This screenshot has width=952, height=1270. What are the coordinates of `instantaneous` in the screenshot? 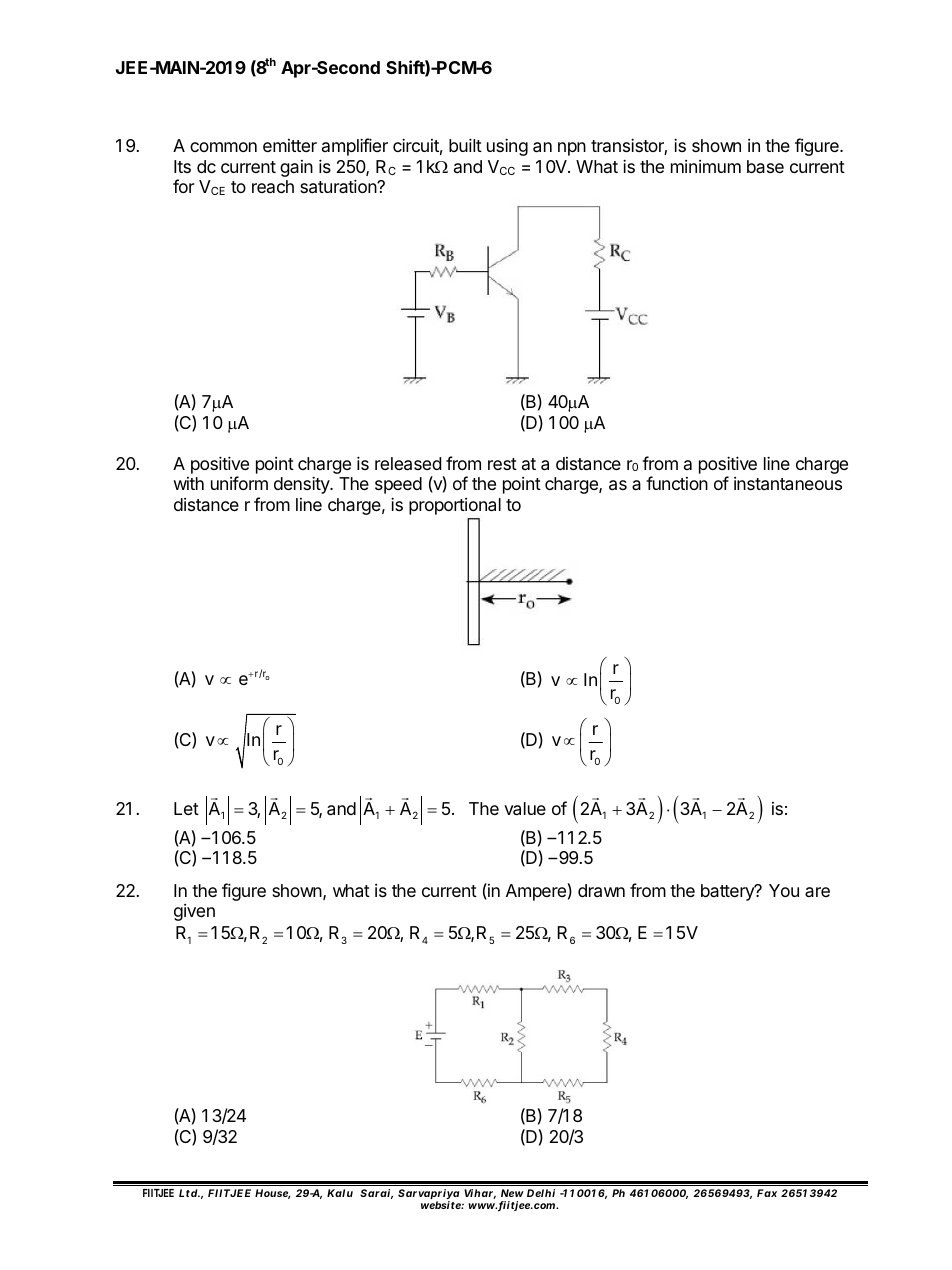 It's located at (788, 484).
